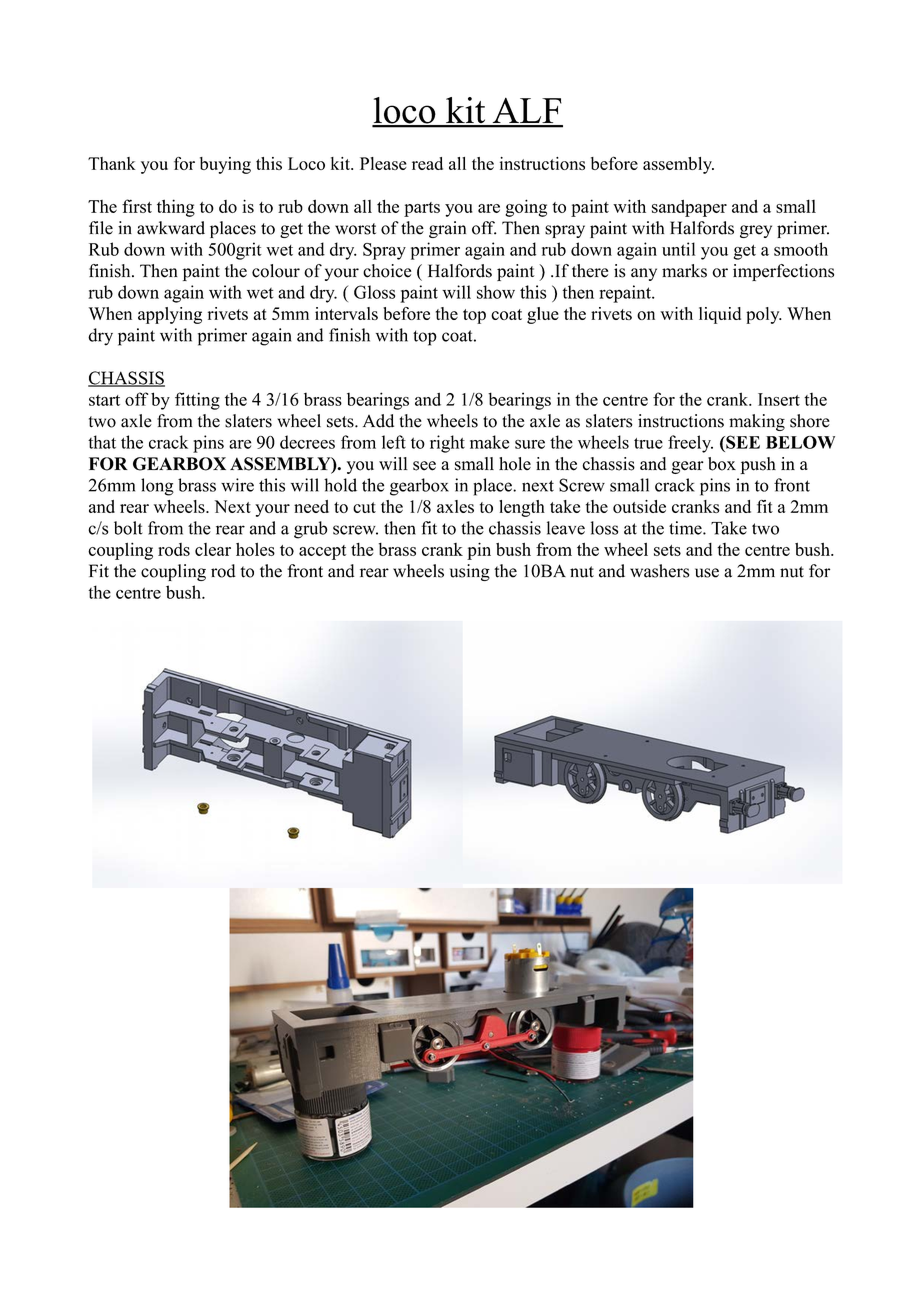  What do you see at coordinates (225, 165) in the screenshot?
I see `buying` at bounding box center [225, 165].
